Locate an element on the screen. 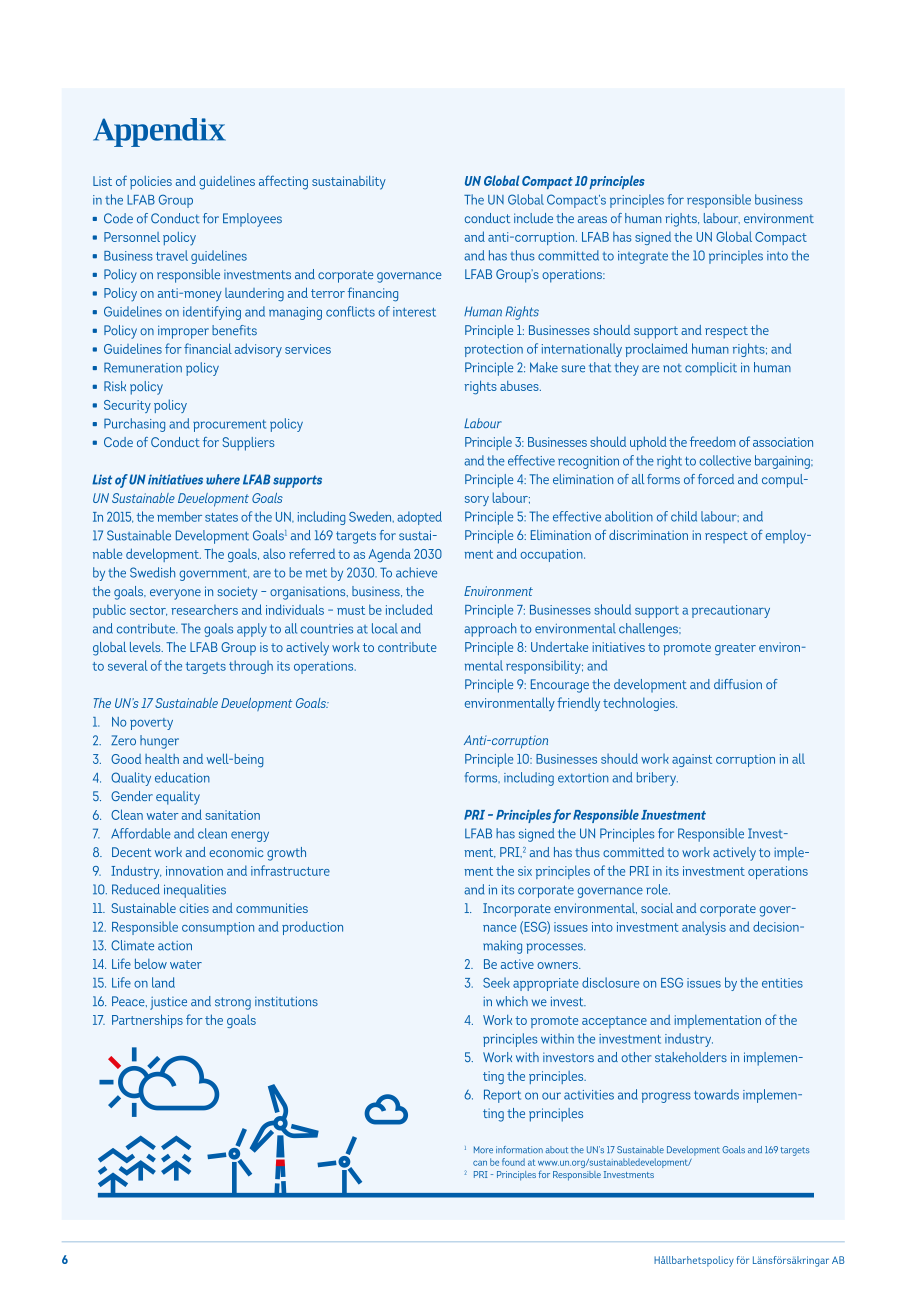 This screenshot has width=924, height=1308. integrate is located at coordinates (643, 257).
